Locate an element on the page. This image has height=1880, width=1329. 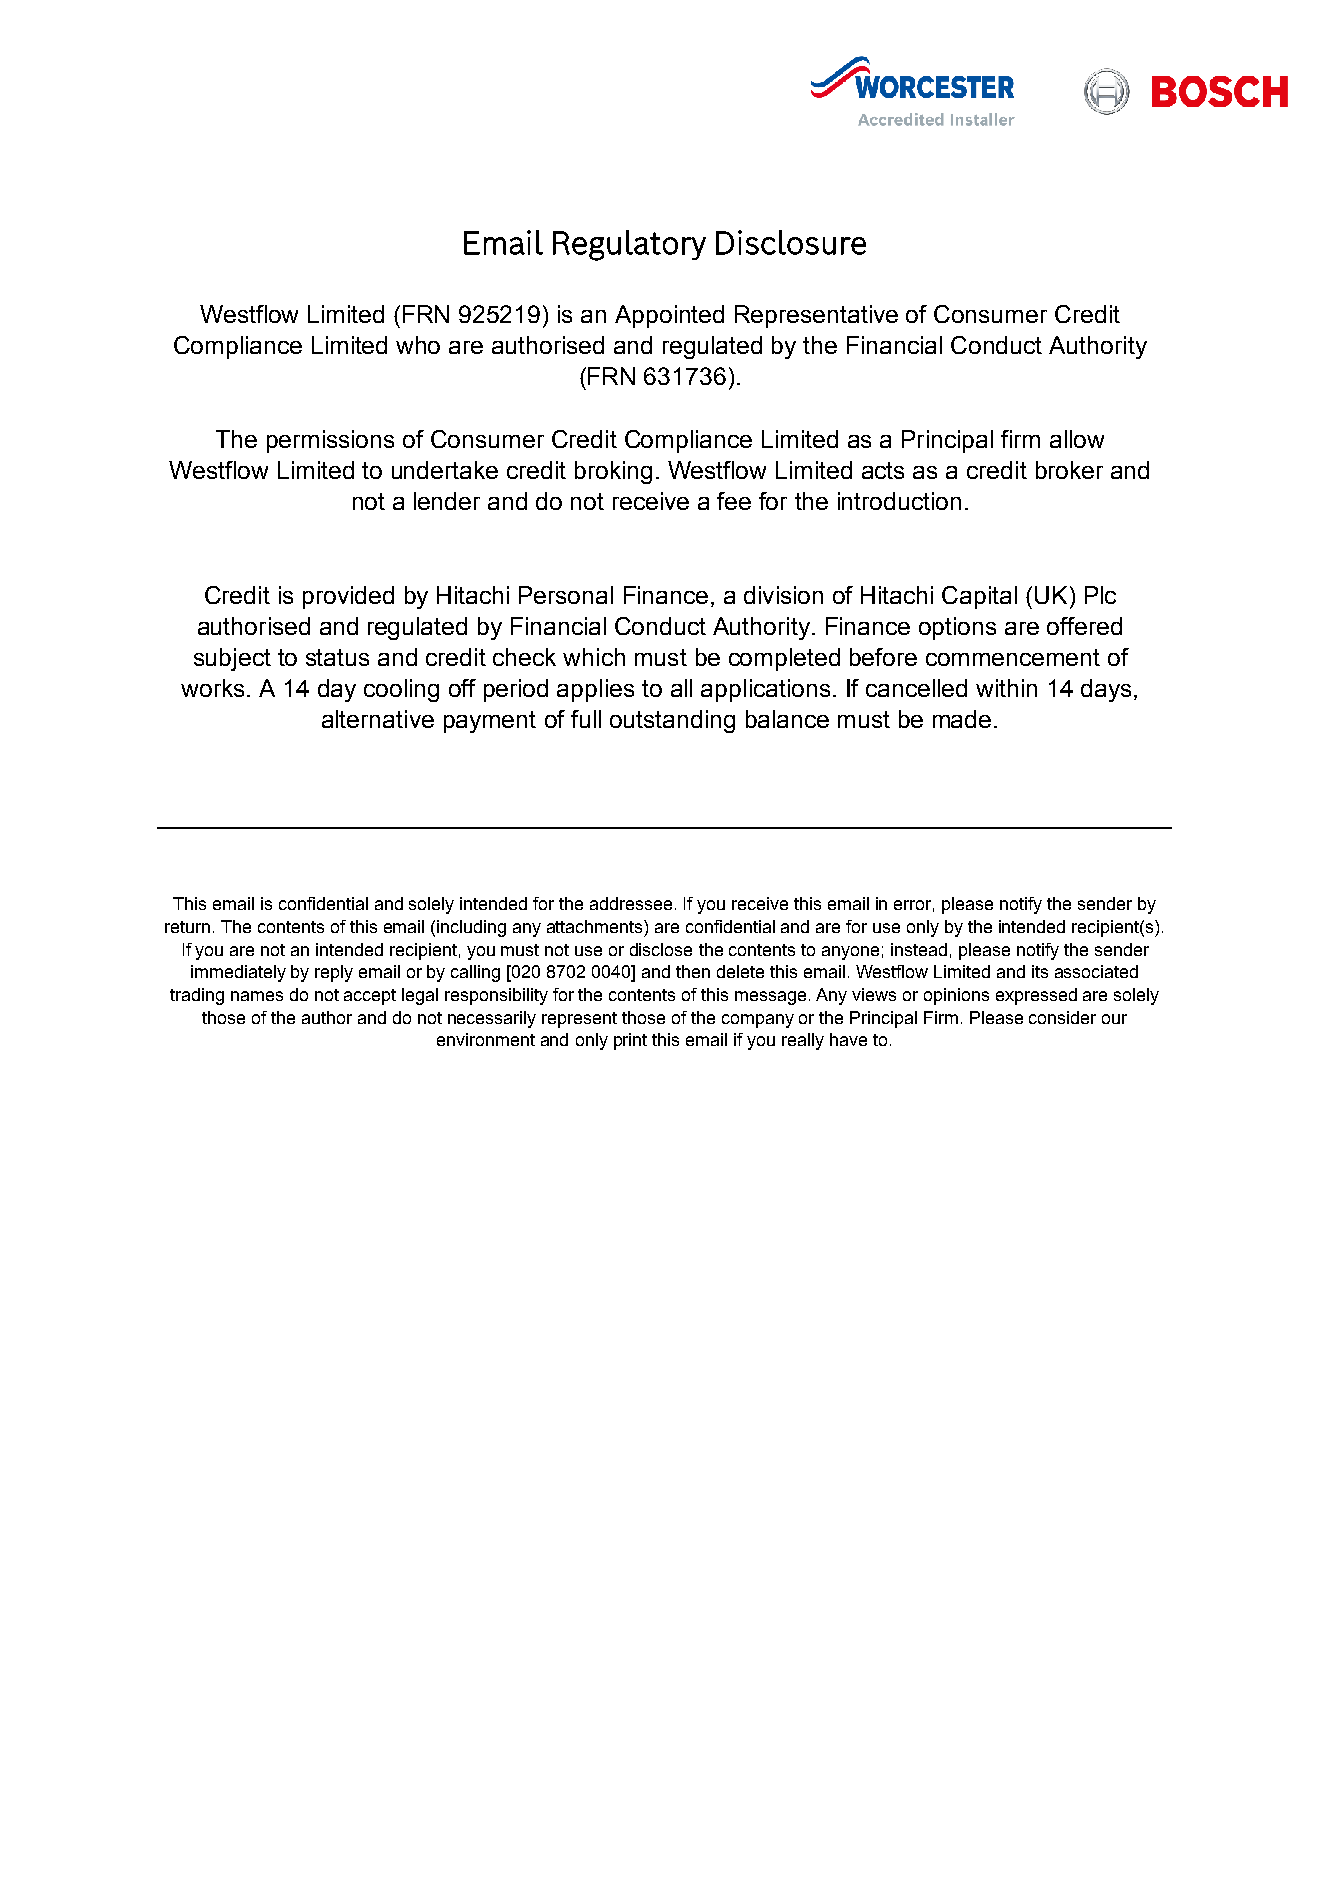
Regulatory is located at coordinates (629, 245).
